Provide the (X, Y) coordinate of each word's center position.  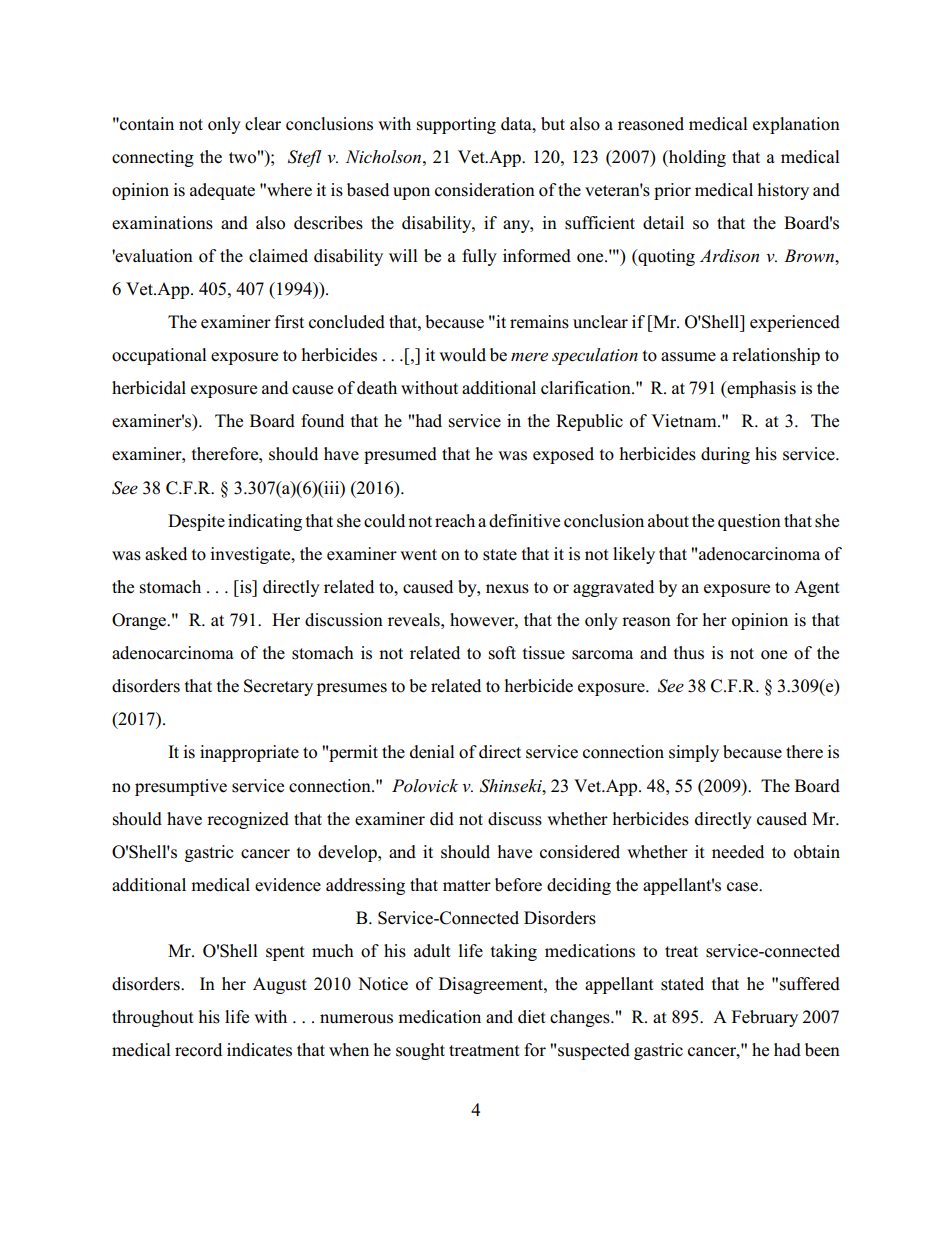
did (442, 819)
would (462, 355)
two (243, 157)
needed (738, 852)
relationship (776, 356)
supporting (456, 125)
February (765, 1018)
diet (532, 1017)
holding (696, 158)
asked (166, 554)
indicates (259, 1050)
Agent (817, 588)
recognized (248, 820)
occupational (159, 356)
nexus (507, 589)
